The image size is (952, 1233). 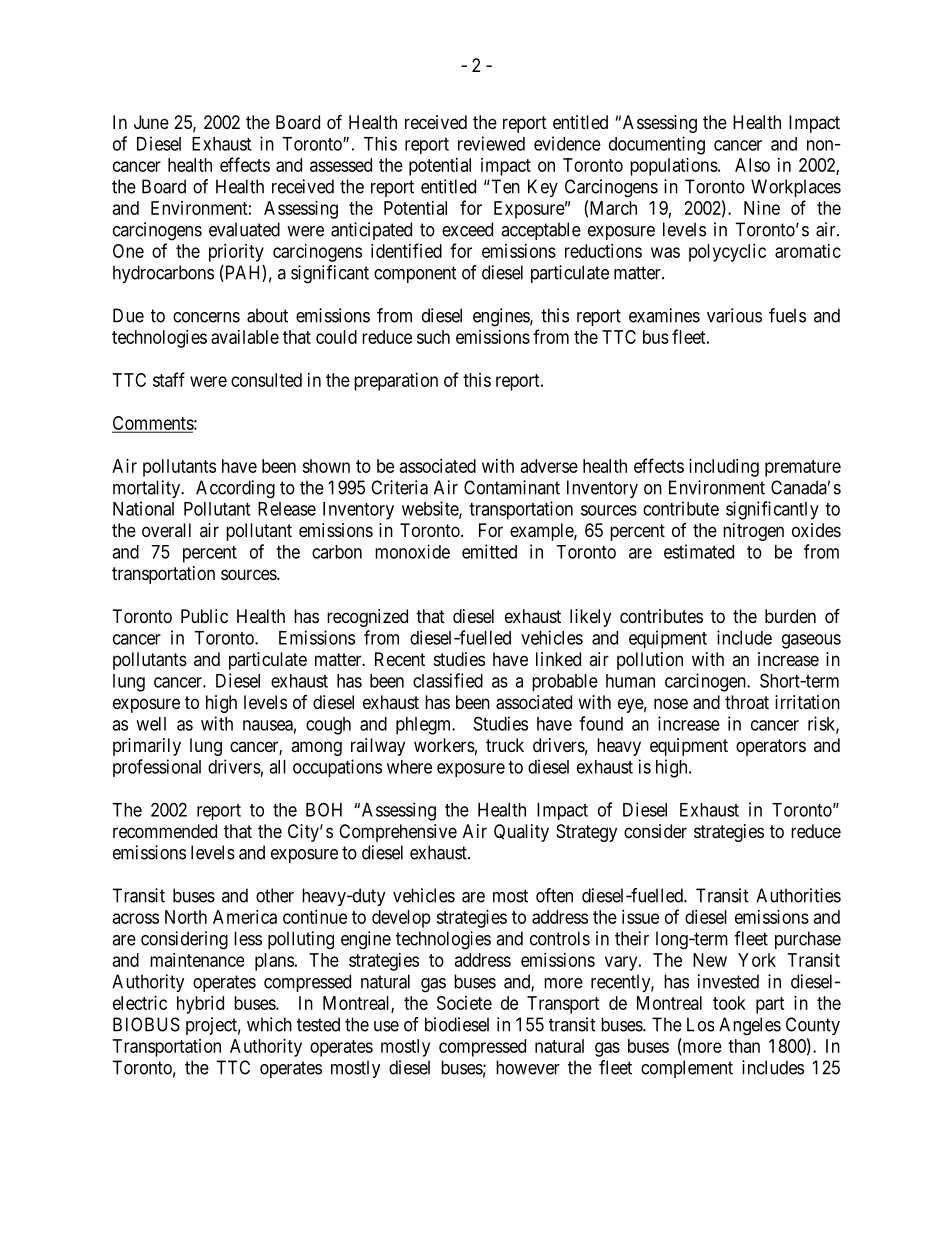 I want to click on Also, so click(x=752, y=165).
